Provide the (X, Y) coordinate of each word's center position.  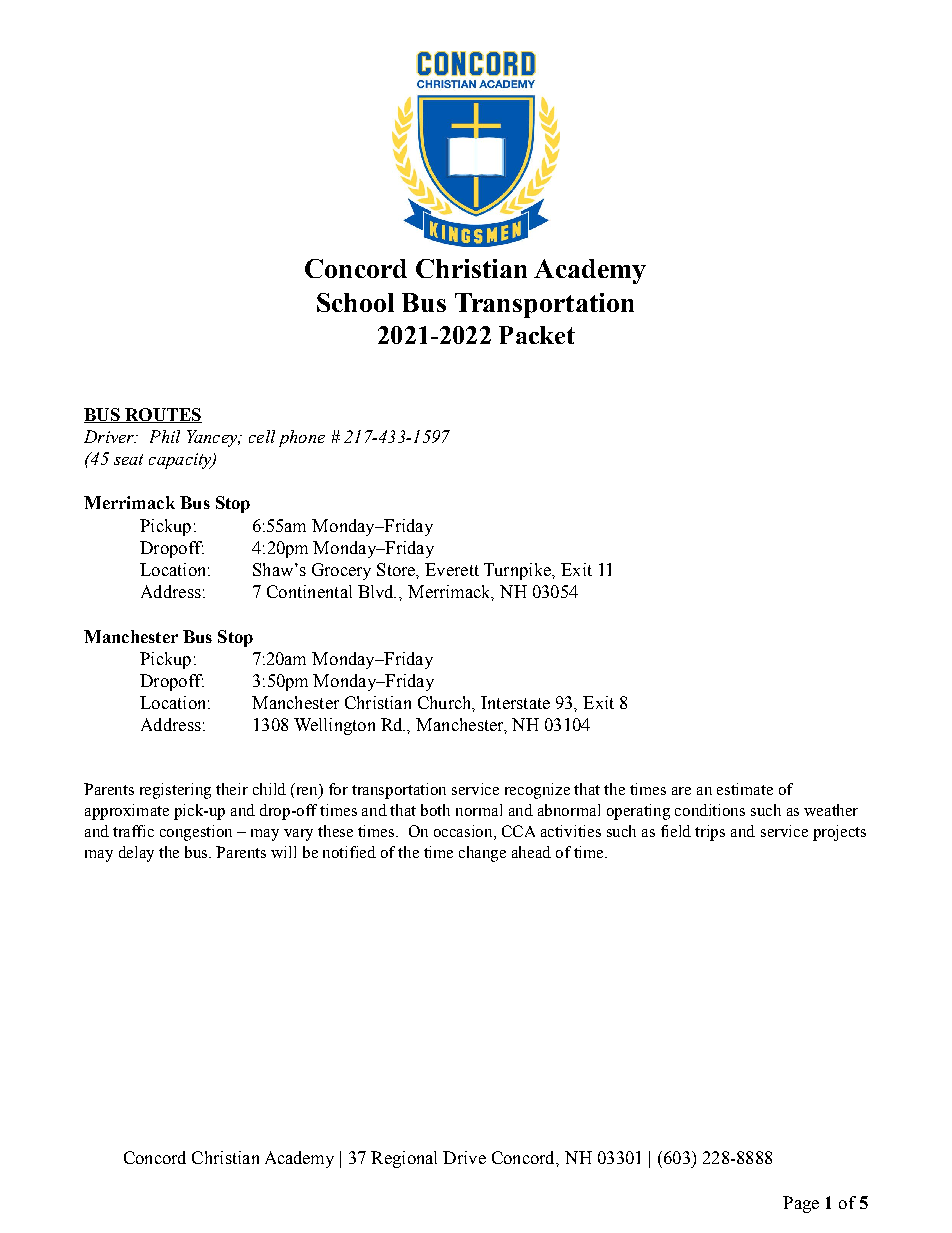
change (482, 854)
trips (710, 833)
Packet (537, 335)
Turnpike (518, 571)
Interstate (515, 702)
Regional (404, 1159)
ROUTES (162, 415)
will (283, 852)
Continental (309, 591)
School (355, 302)
